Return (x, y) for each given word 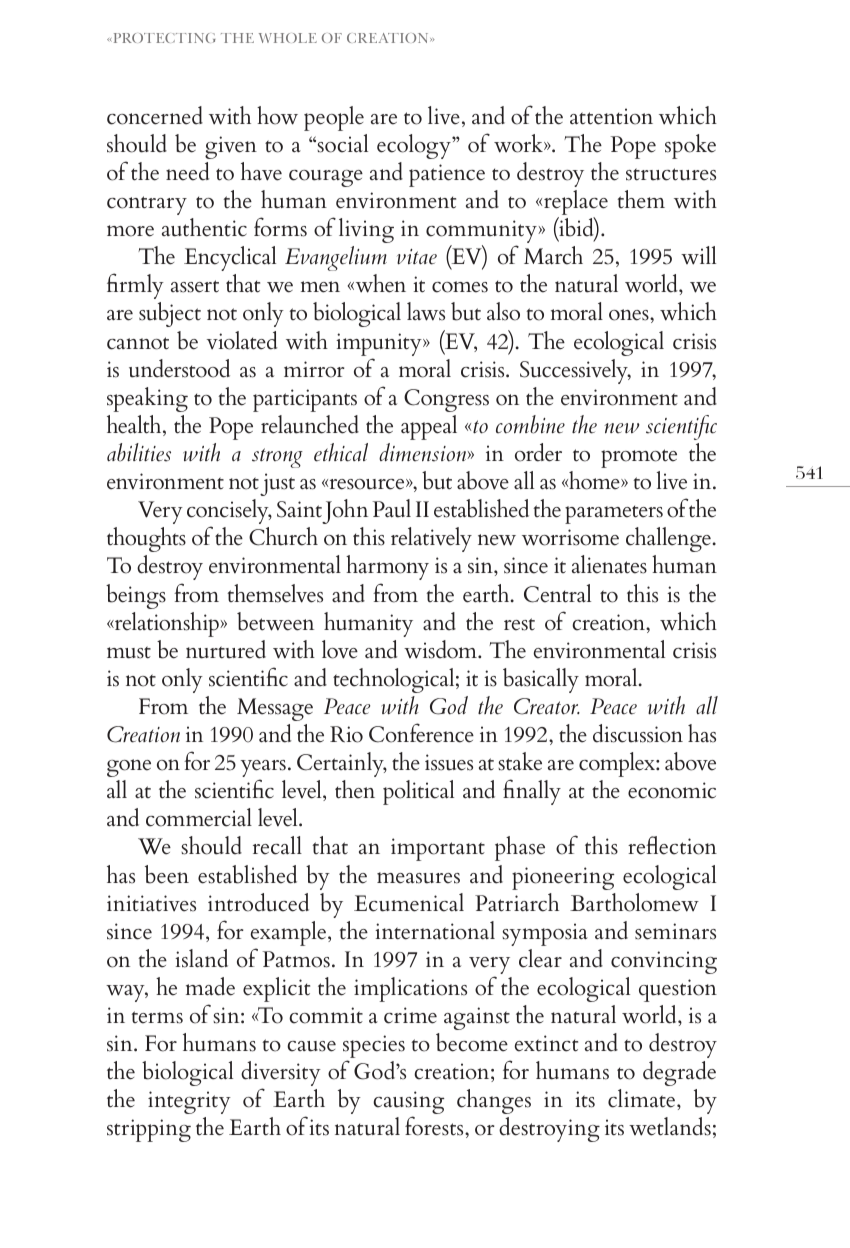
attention (611, 116)
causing (409, 1104)
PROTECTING (163, 38)
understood (179, 368)
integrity (189, 1102)
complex (618, 764)
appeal (429, 427)
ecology (415, 146)
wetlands (670, 1126)
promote (639, 458)
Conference (421, 733)
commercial (199, 817)
